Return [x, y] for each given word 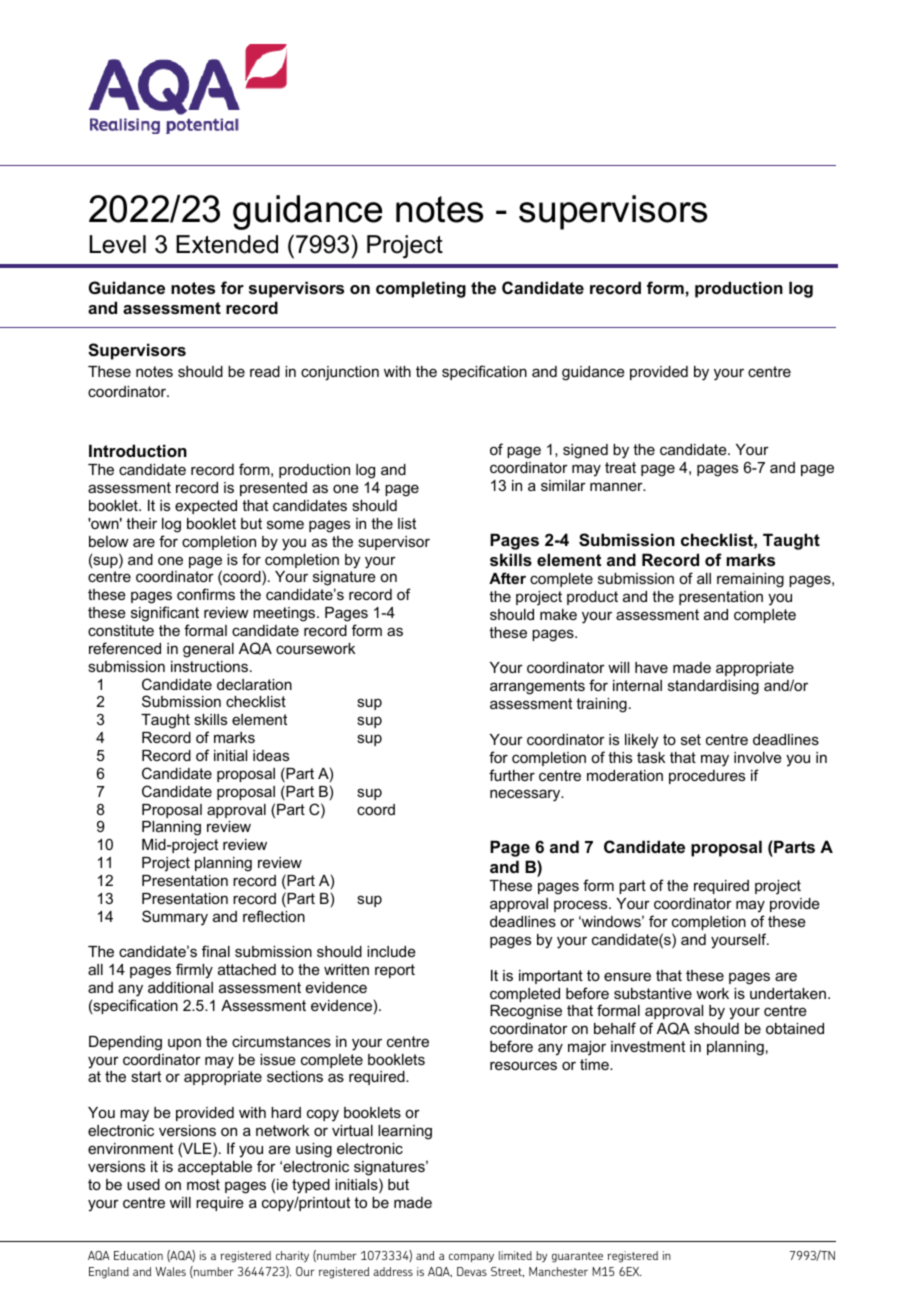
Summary [175, 918]
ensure [627, 976]
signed [585, 451]
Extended [227, 244]
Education [138, 1255]
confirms [206, 594]
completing [421, 289]
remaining [750, 580]
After [507, 578]
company [471, 1258]
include [391, 951]
